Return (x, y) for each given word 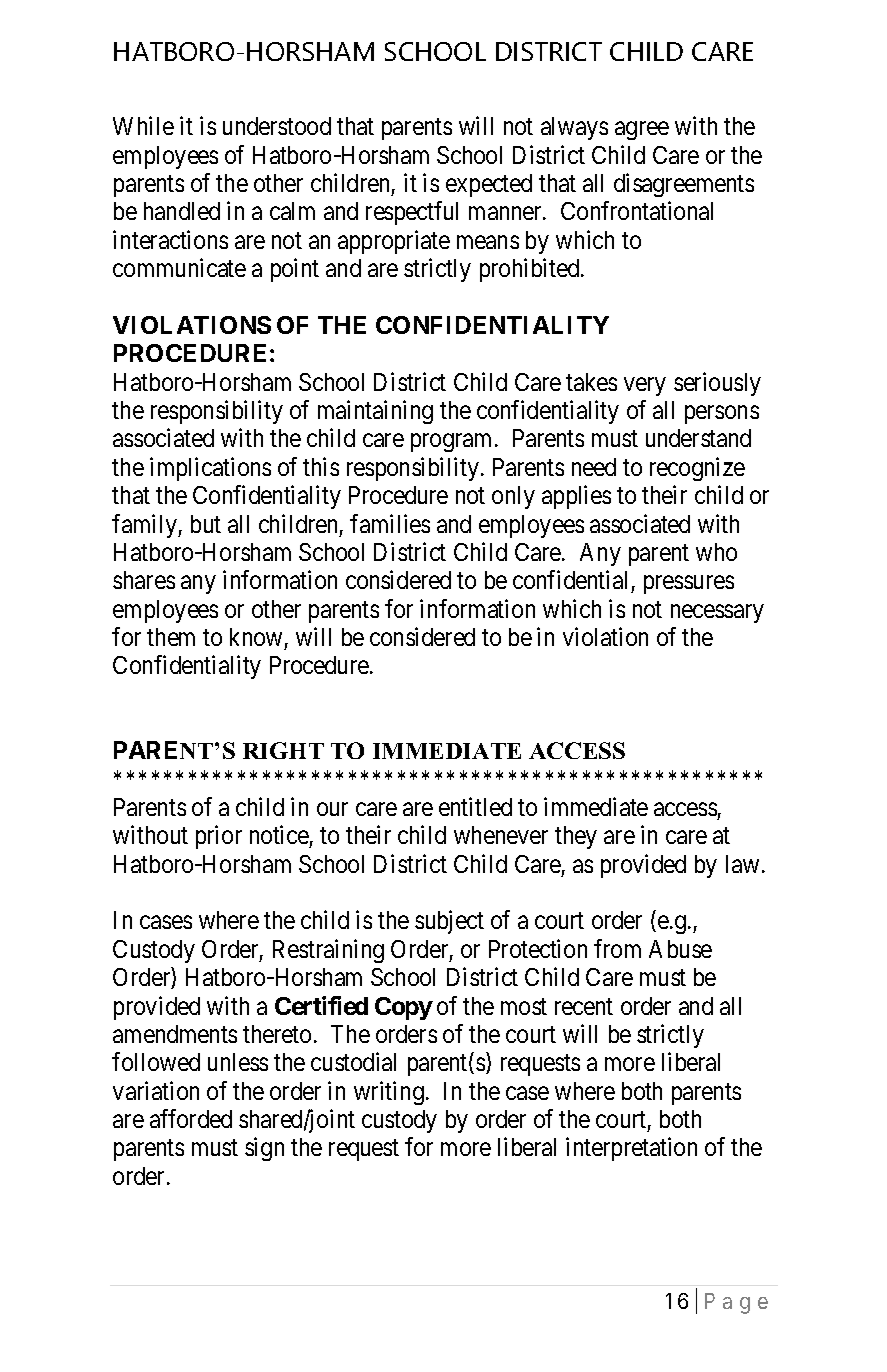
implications (210, 469)
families (390, 523)
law (742, 864)
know (256, 637)
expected (489, 185)
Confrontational (637, 211)
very (645, 386)
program (451, 443)
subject (449, 922)
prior (219, 837)
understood (277, 126)
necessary (717, 613)
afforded (191, 1118)
